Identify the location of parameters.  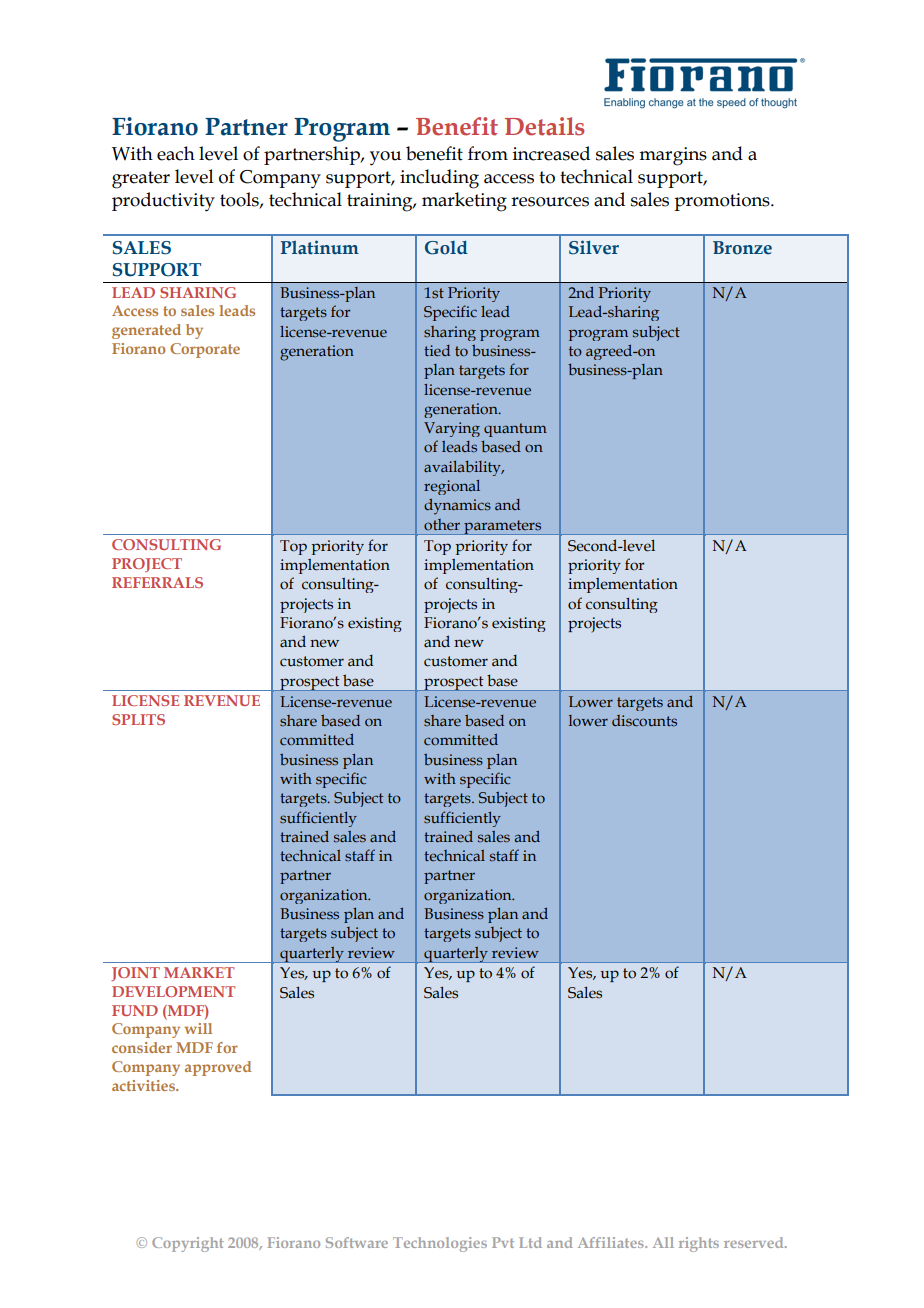
(503, 527).
